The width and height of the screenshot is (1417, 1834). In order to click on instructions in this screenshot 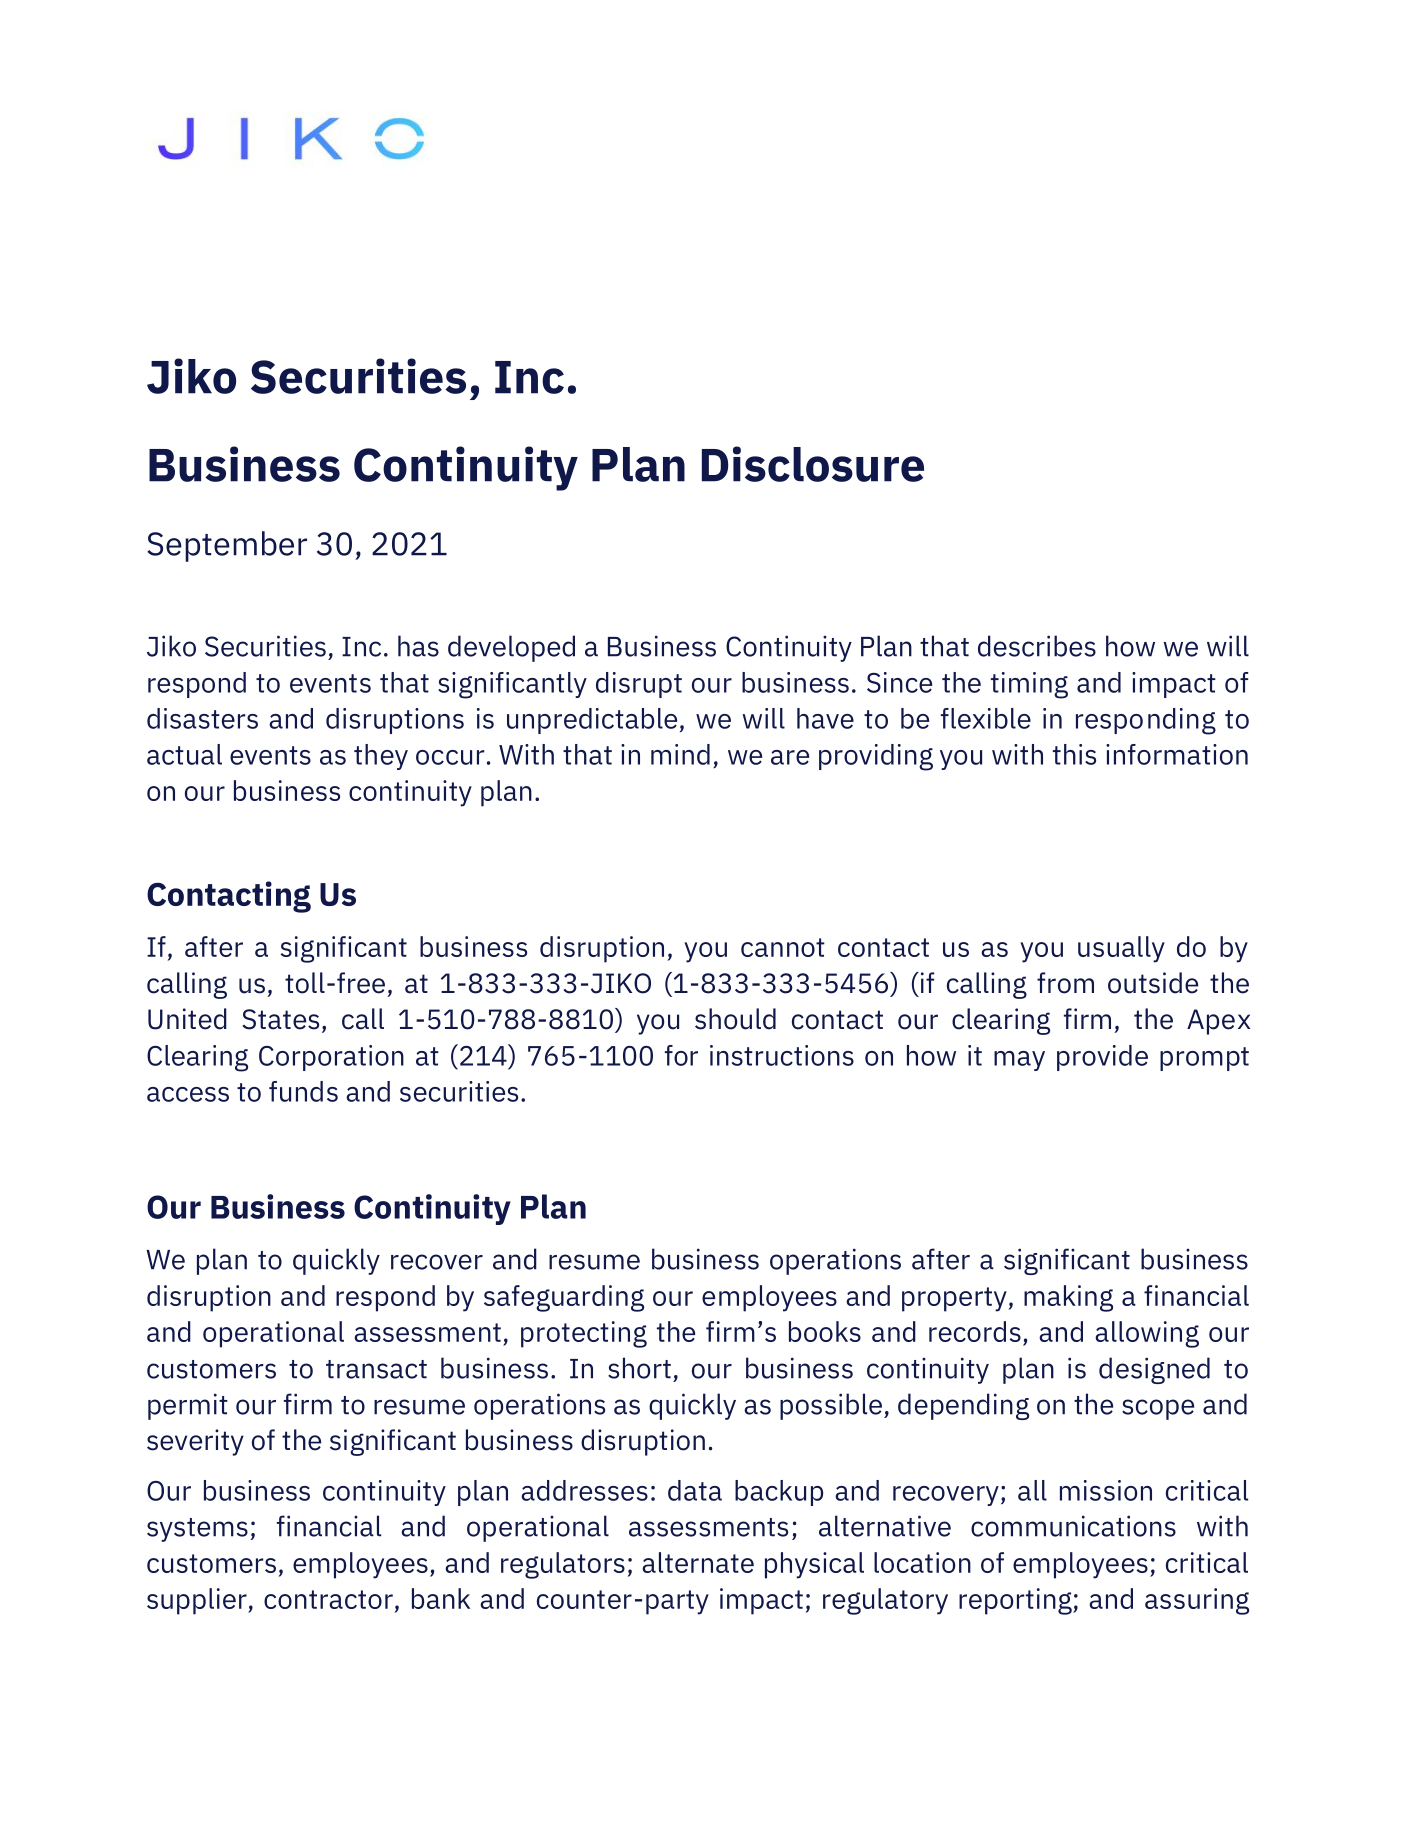, I will do `click(782, 1055)`.
